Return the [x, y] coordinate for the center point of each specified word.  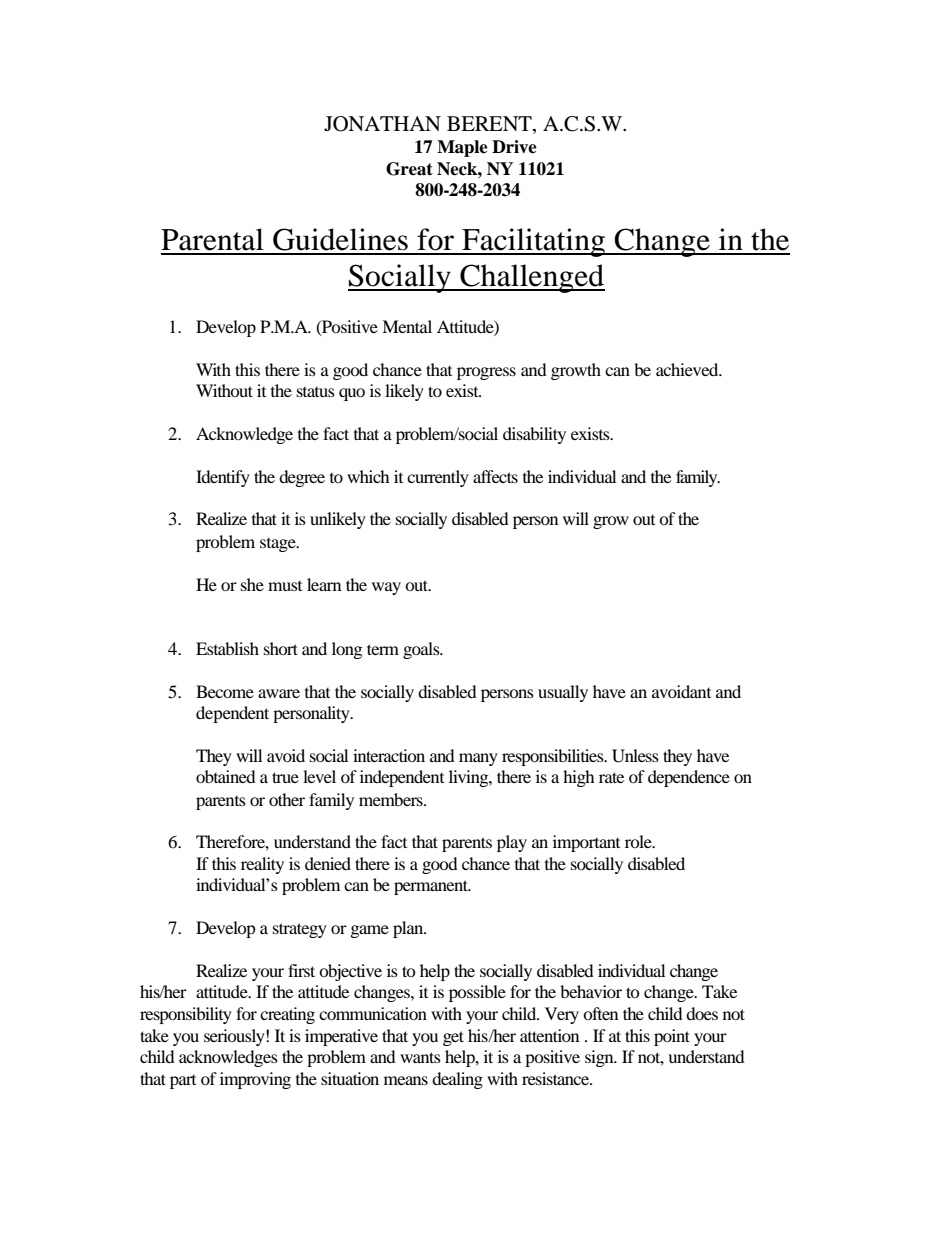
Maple [462, 148]
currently [438, 478]
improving [255, 1080]
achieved [688, 369]
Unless [635, 756]
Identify [223, 478]
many [478, 759]
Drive [514, 147]
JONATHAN [382, 124]
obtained [226, 776]
